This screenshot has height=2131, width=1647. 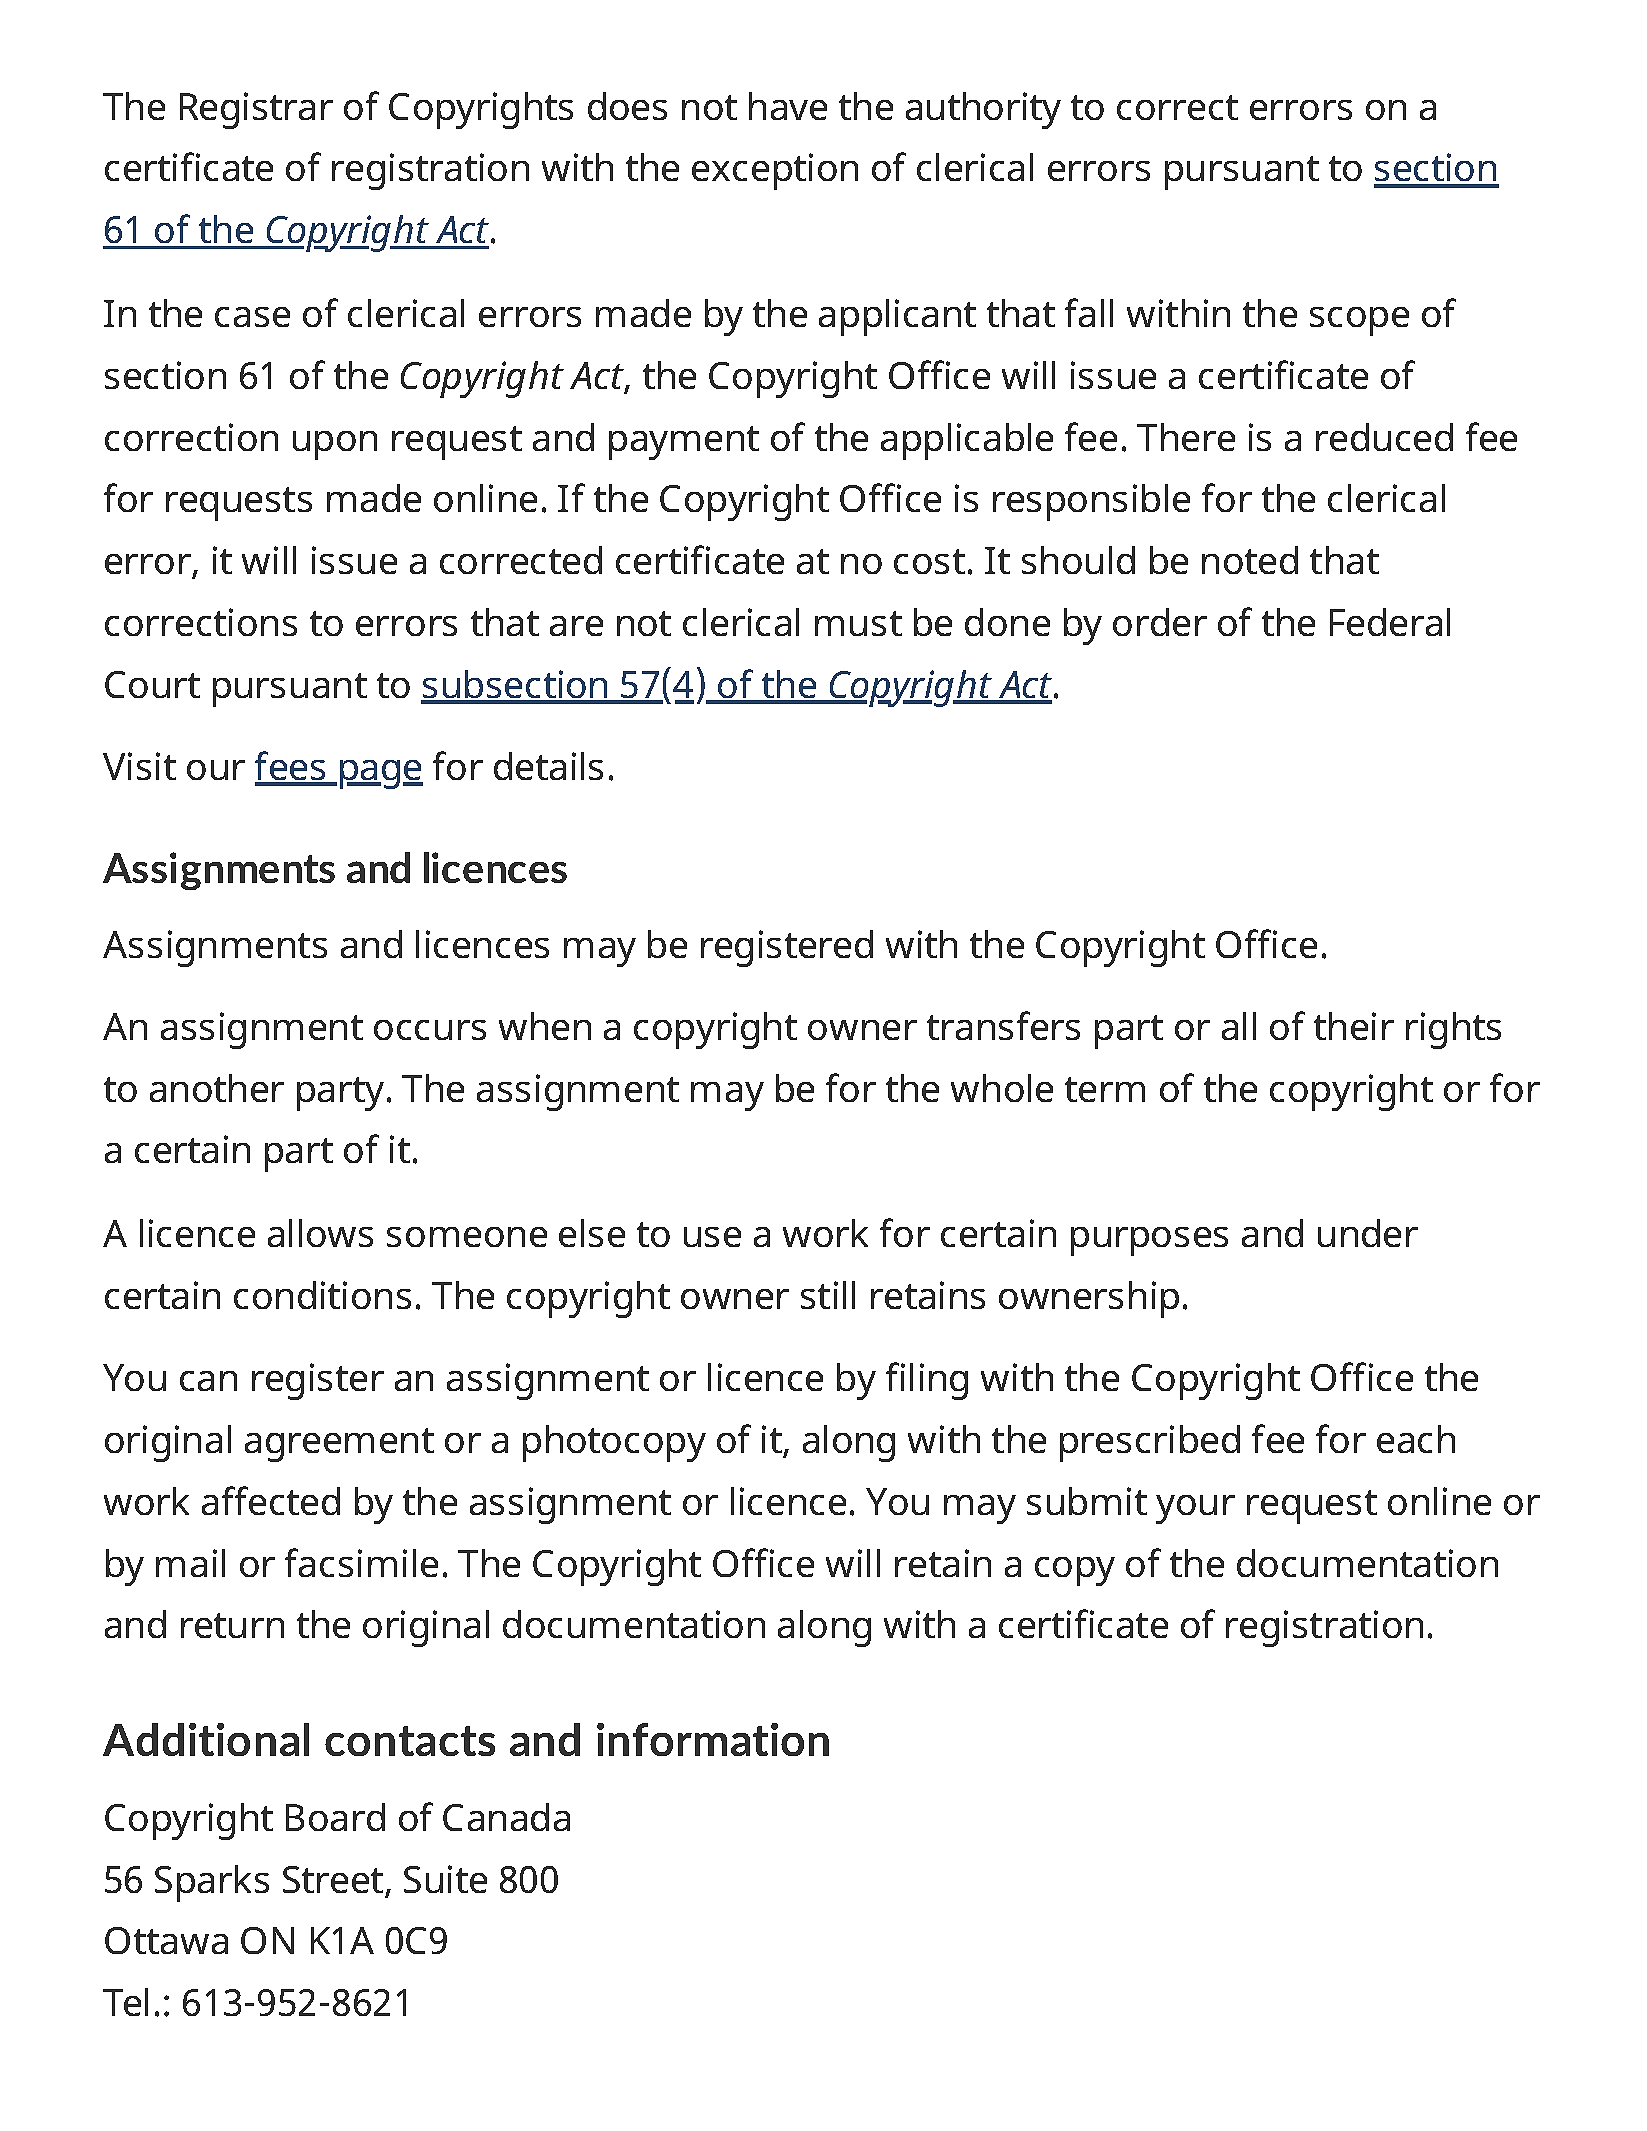 What do you see at coordinates (545, 1026) in the screenshot?
I see `when` at bounding box center [545, 1026].
